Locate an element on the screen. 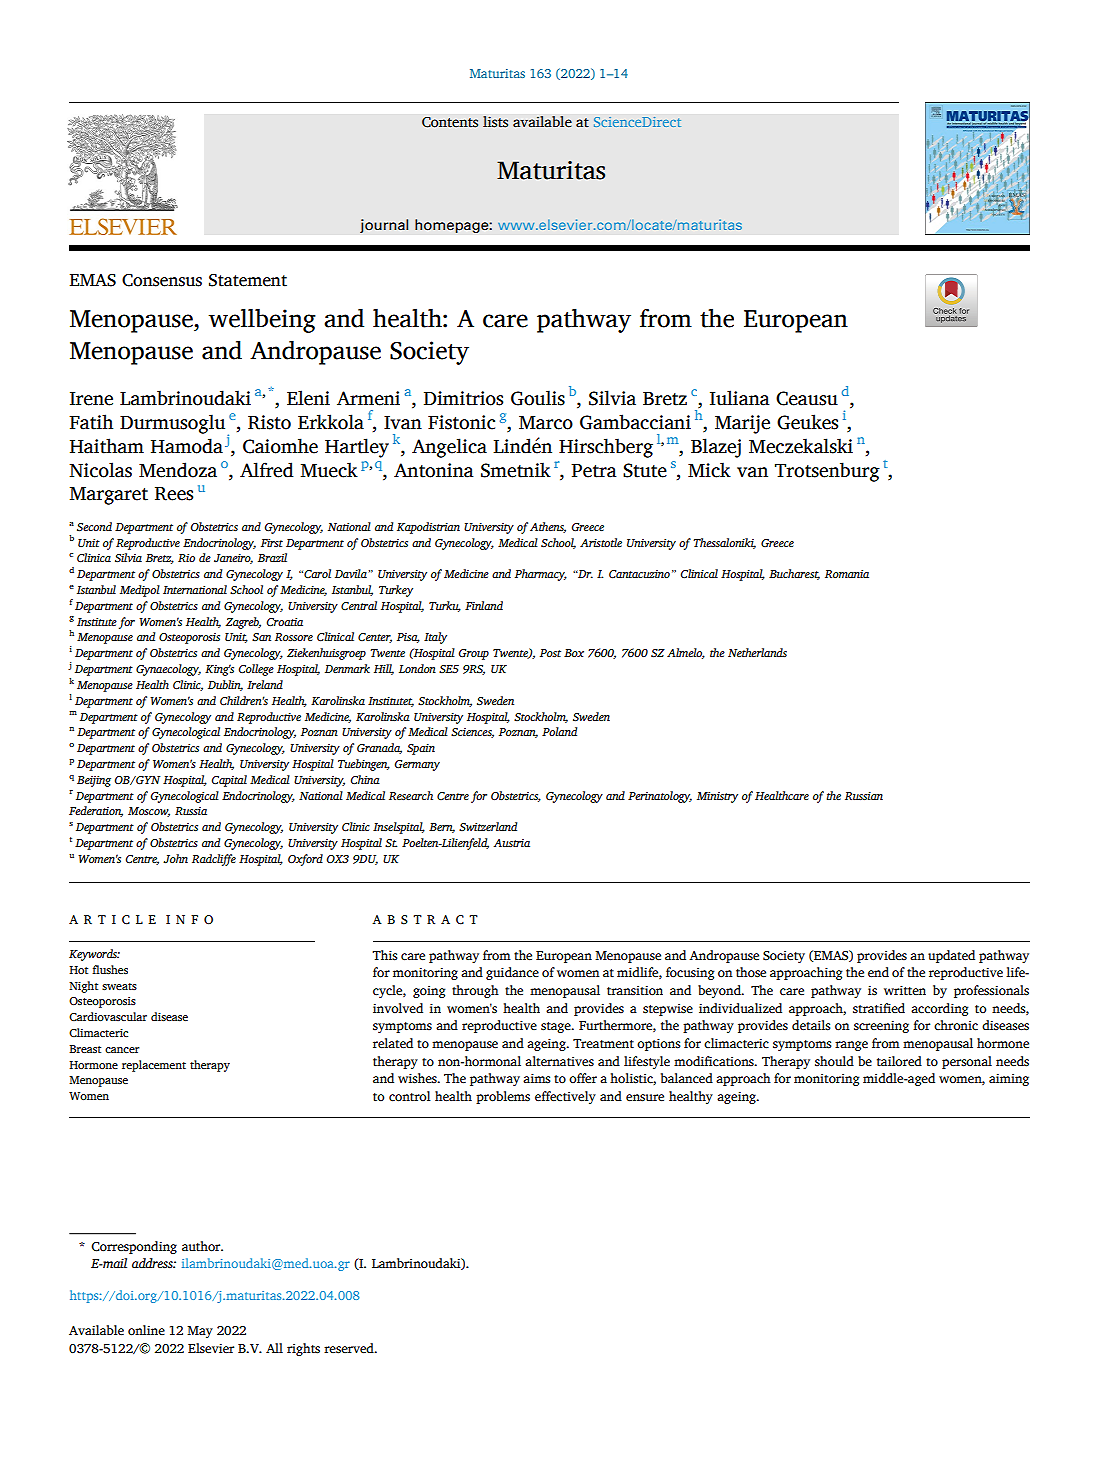  May is located at coordinates (200, 1332).
